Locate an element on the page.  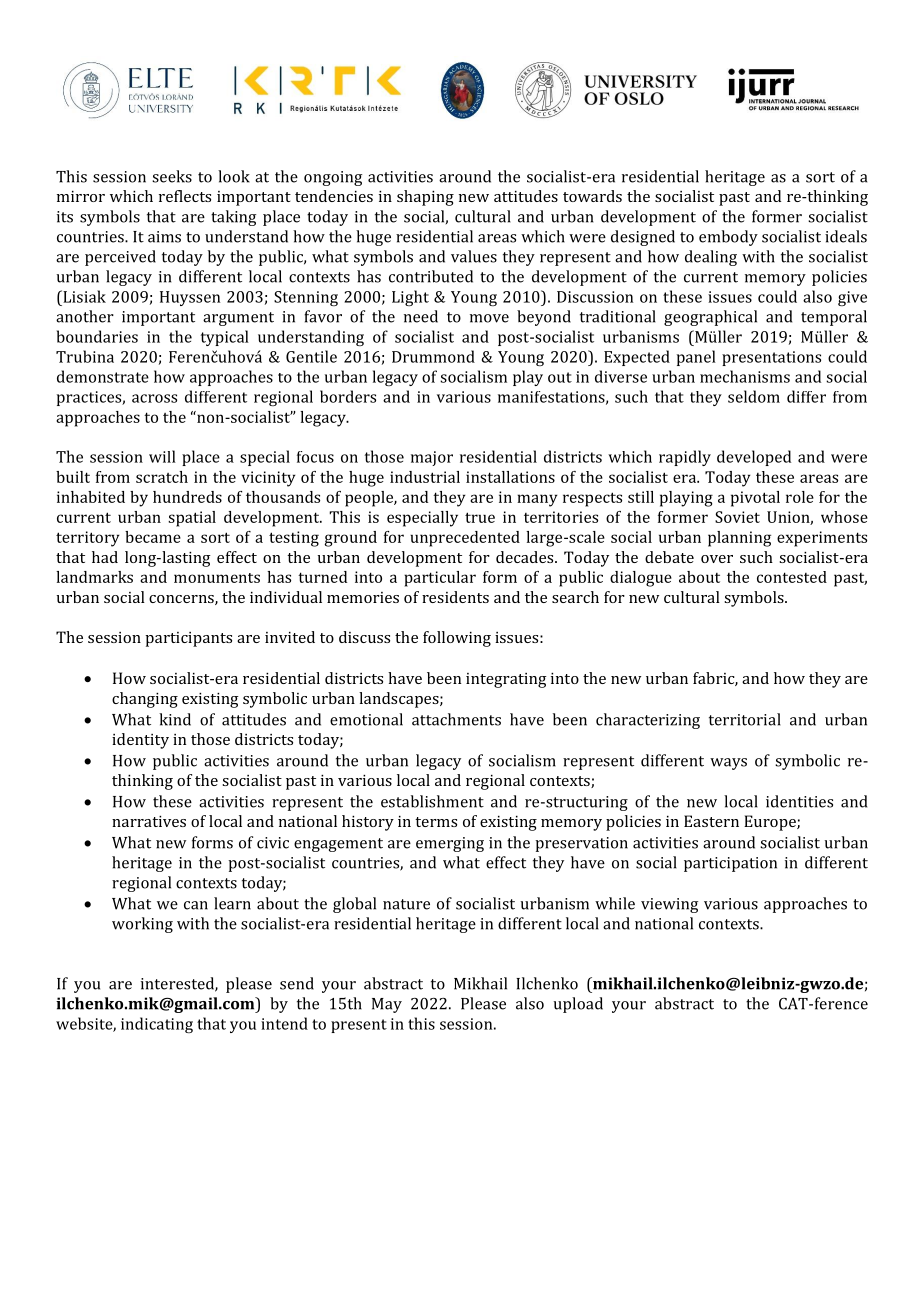
indicating is located at coordinates (157, 1025).
